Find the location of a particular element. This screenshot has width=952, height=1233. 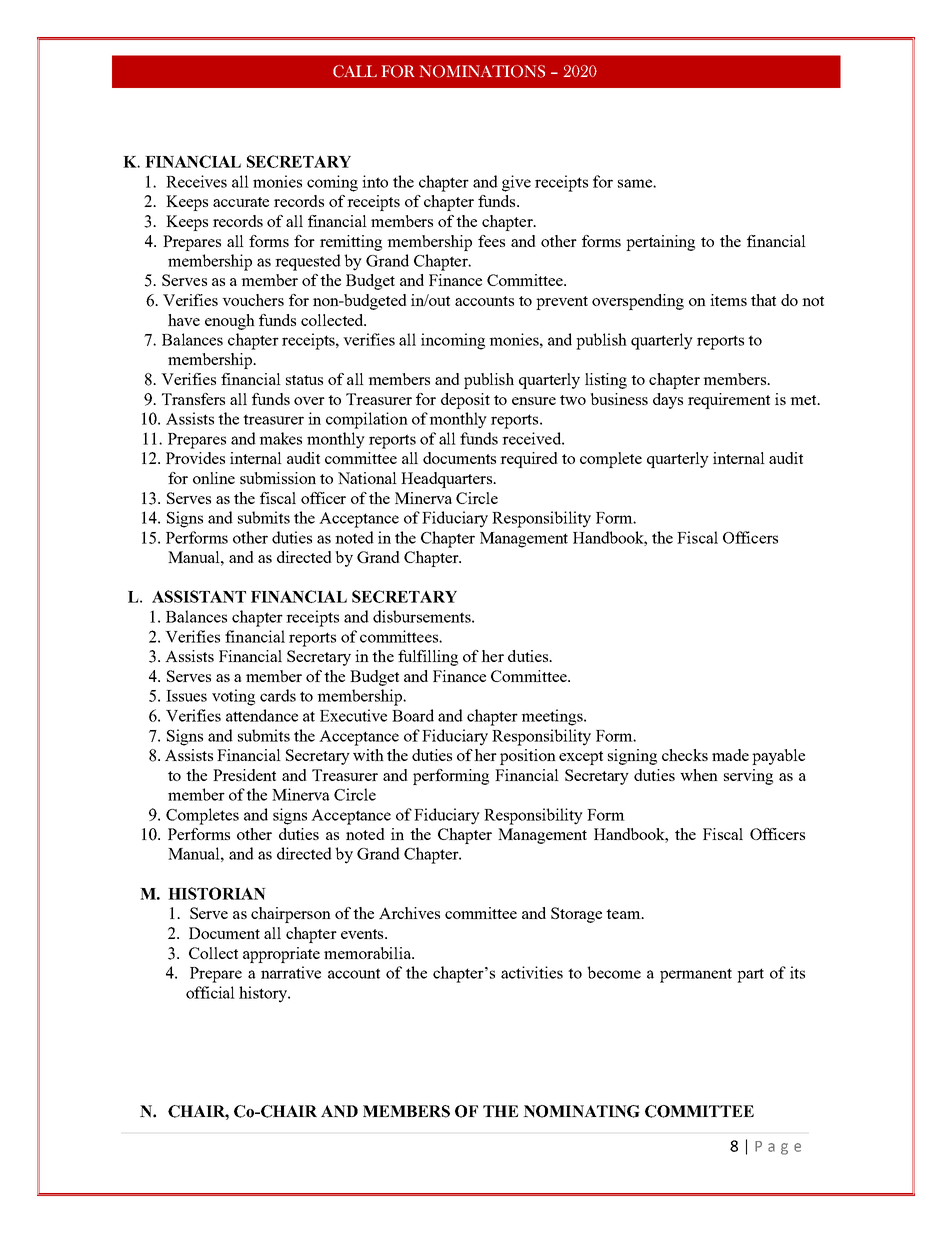

made is located at coordinates (730, 755).
